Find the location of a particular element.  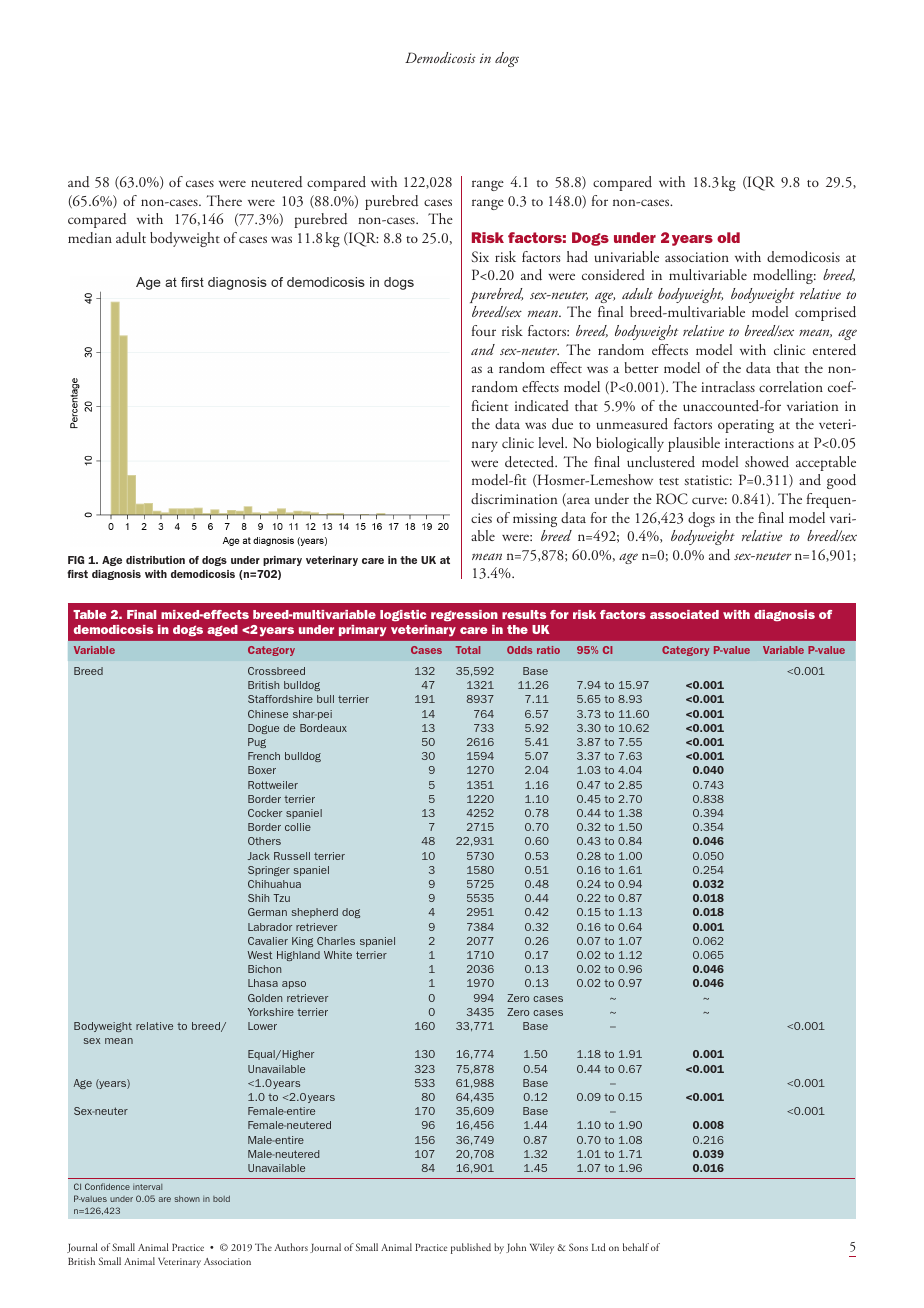

West is located at coordinates (260, 955).
